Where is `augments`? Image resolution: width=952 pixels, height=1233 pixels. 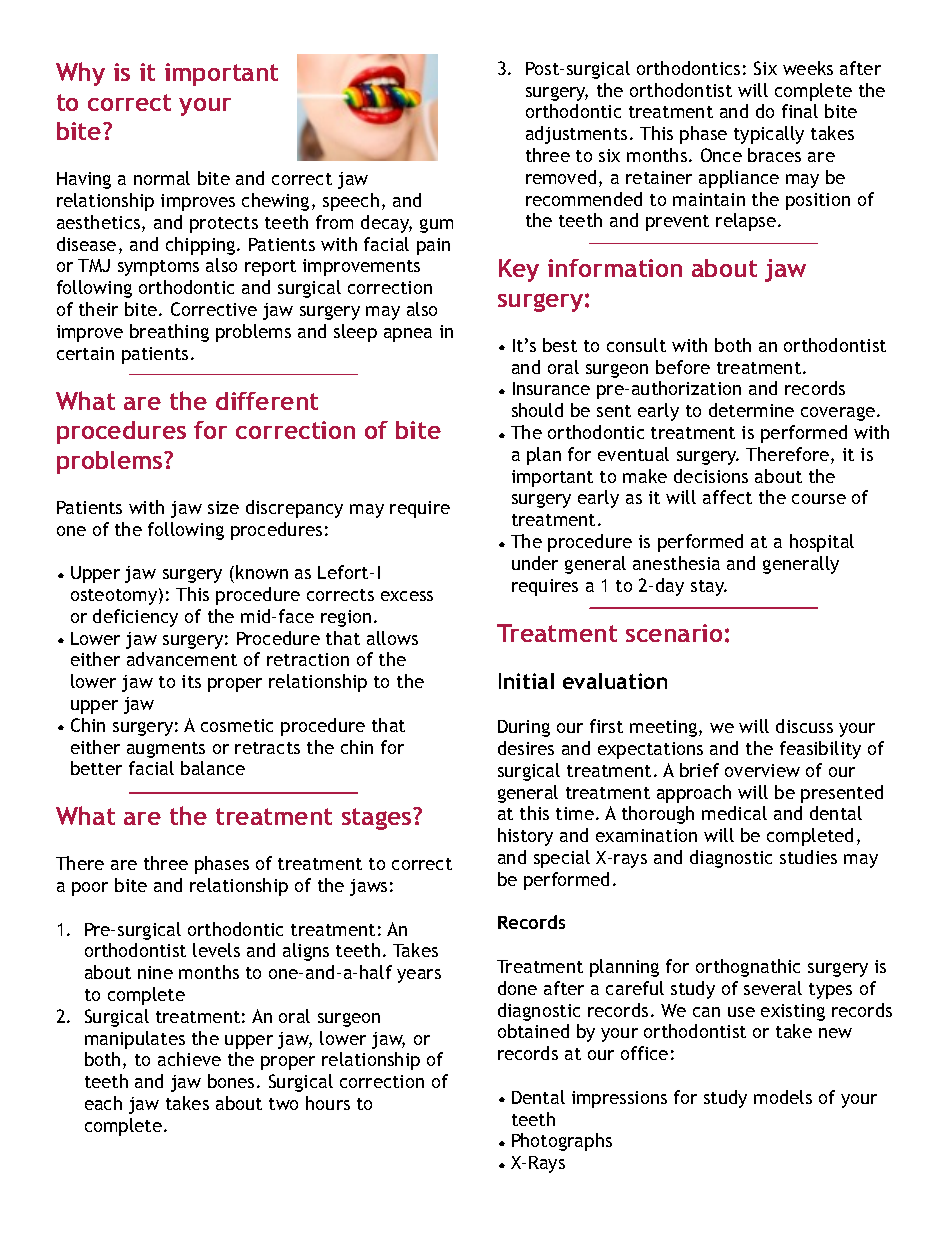 augments is located at coordinates (166, 750).
